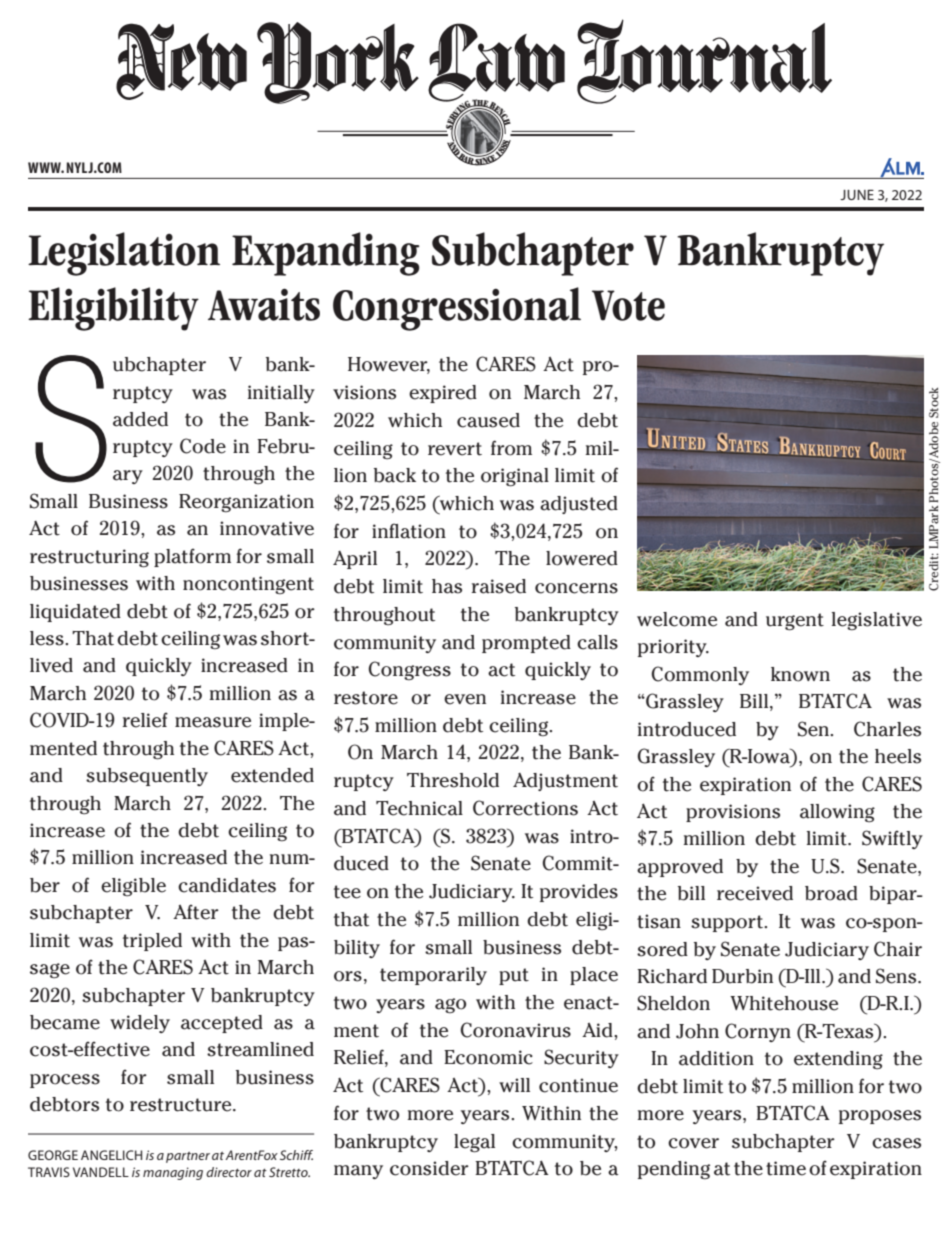 This screenshot has width=952, height=1233. What do you see at coordinates (837, 813) in the screenshot?
I see `allowing` at bounding box center [837, 813].
